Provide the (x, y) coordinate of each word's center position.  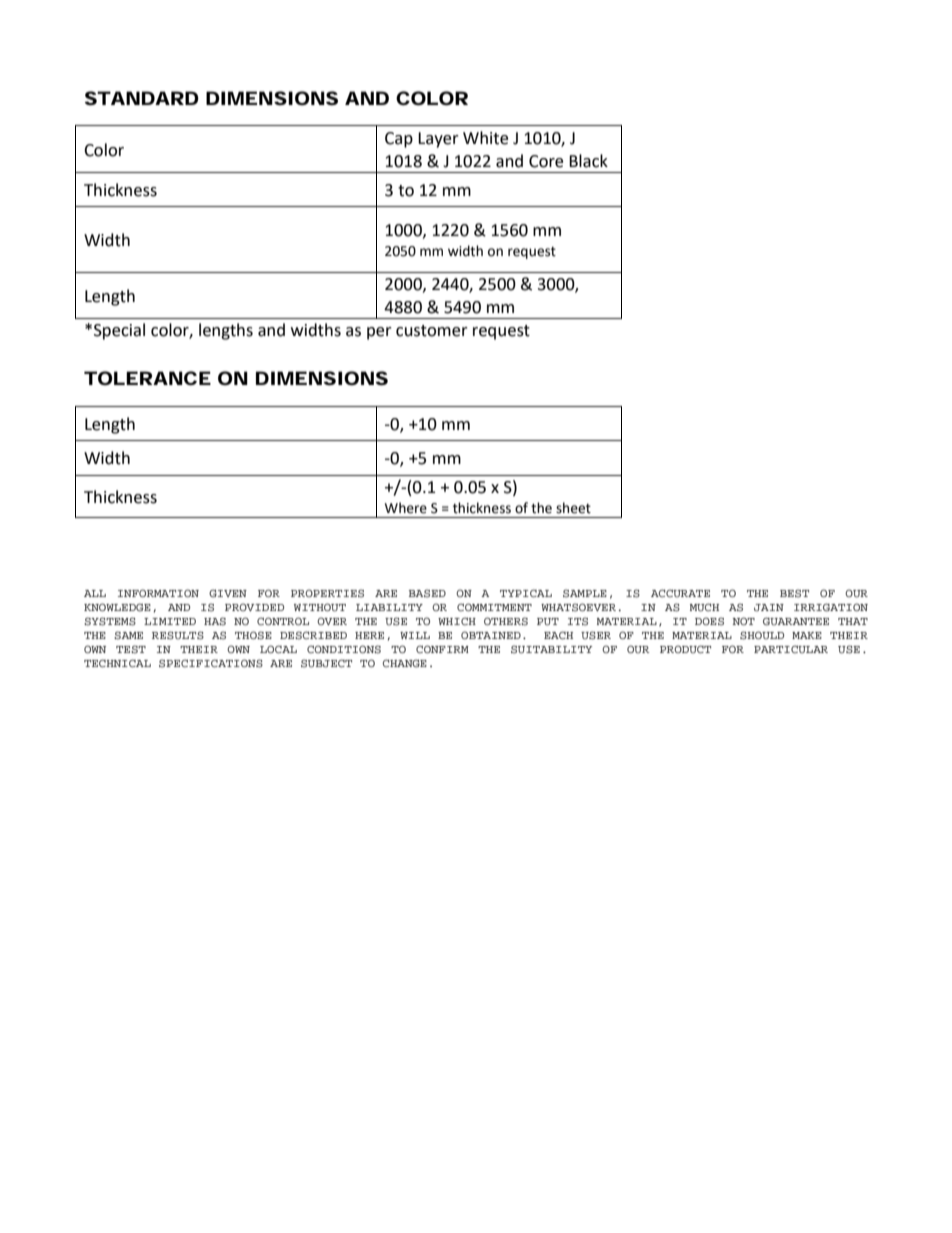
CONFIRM (442, 649)
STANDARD (142, 98)
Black (588, 161)
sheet (573, 508)
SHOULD (762, 635)
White (485, 138)
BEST (794, 593)
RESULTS (178, 635)
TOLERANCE (147, 378)
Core (546, 161)
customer (432, 331)
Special (119, 331)
